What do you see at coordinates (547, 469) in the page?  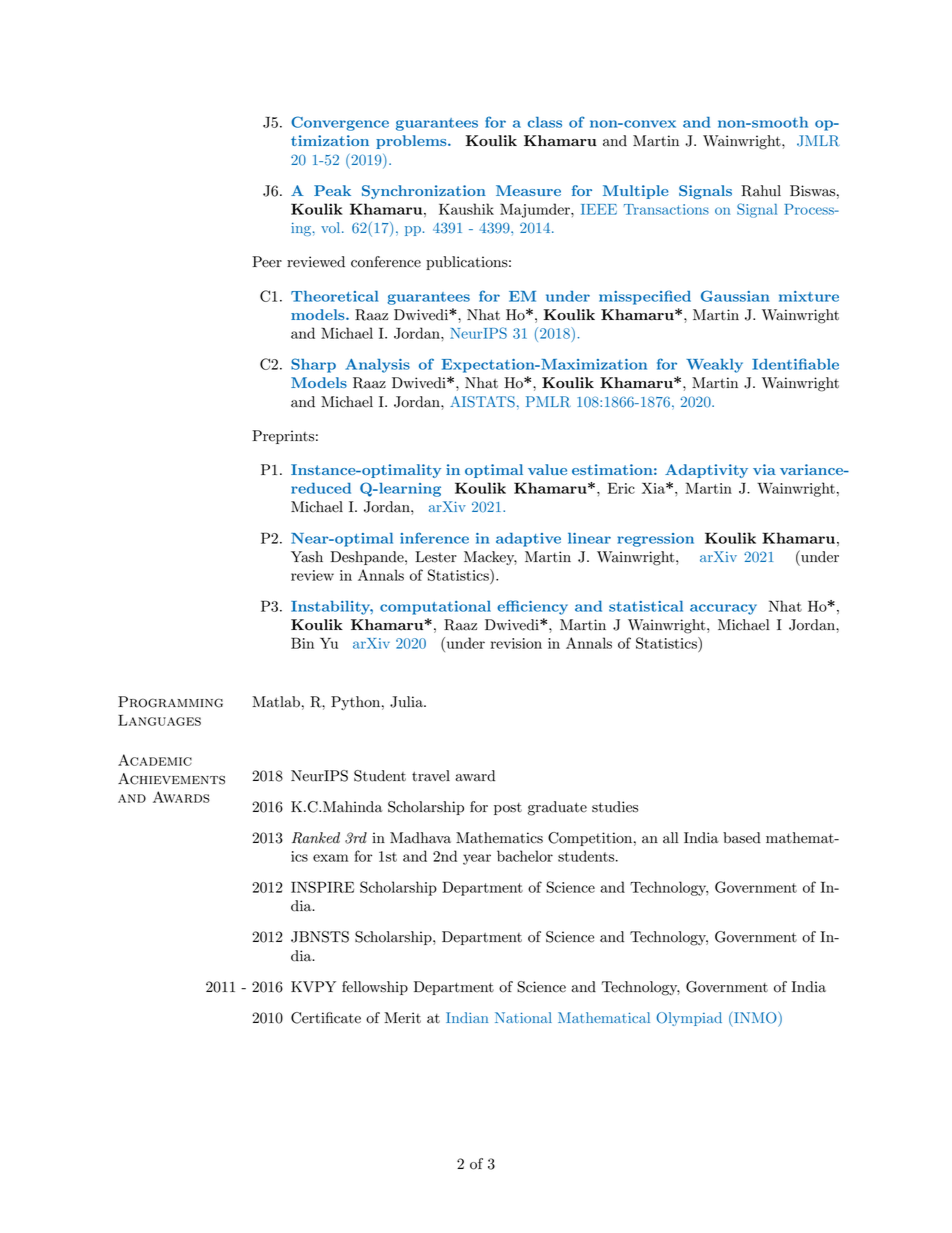 I see `value` at bounding box center [547, 469].
